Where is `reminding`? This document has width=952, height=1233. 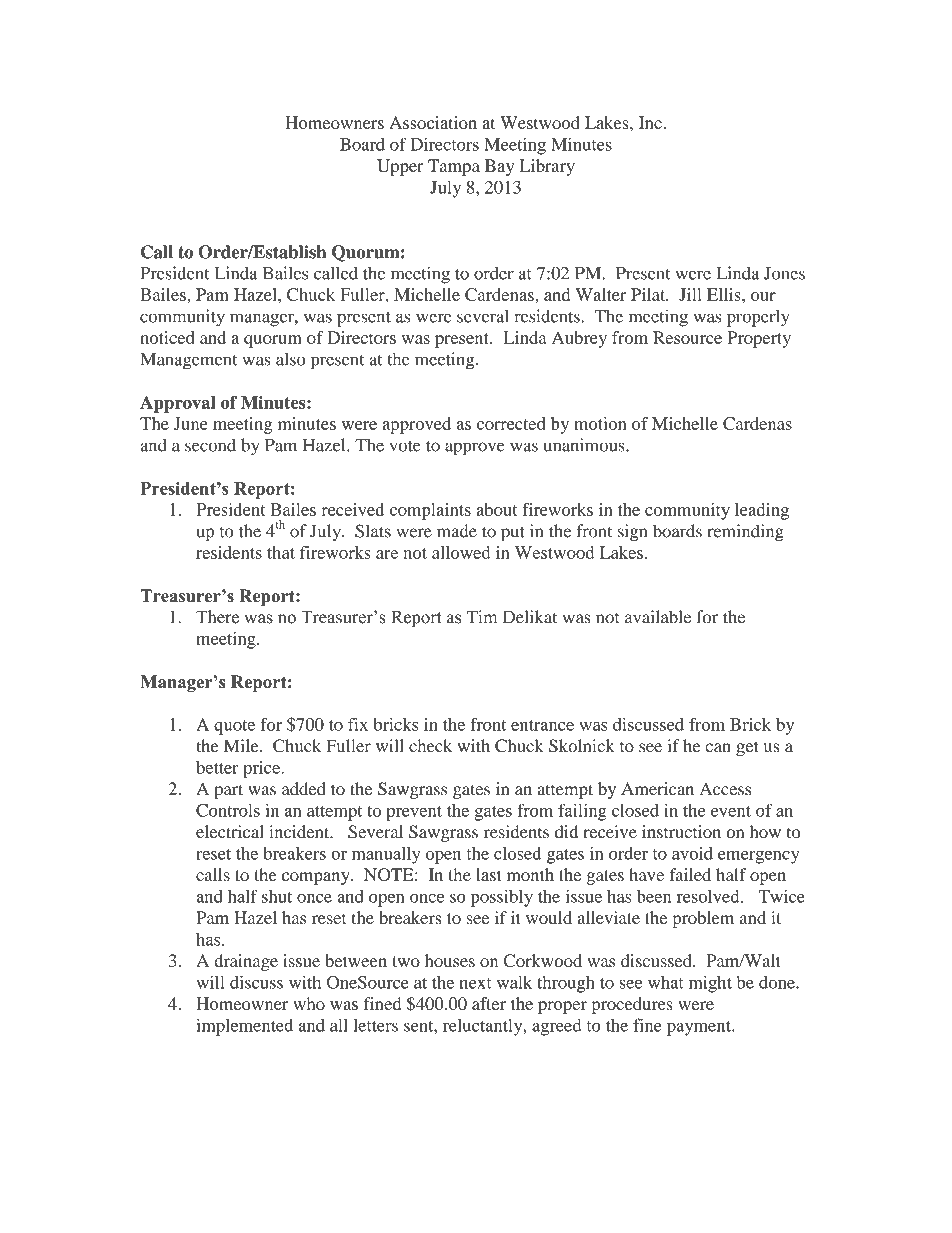 reminding is located at coordinates (745, 533).
